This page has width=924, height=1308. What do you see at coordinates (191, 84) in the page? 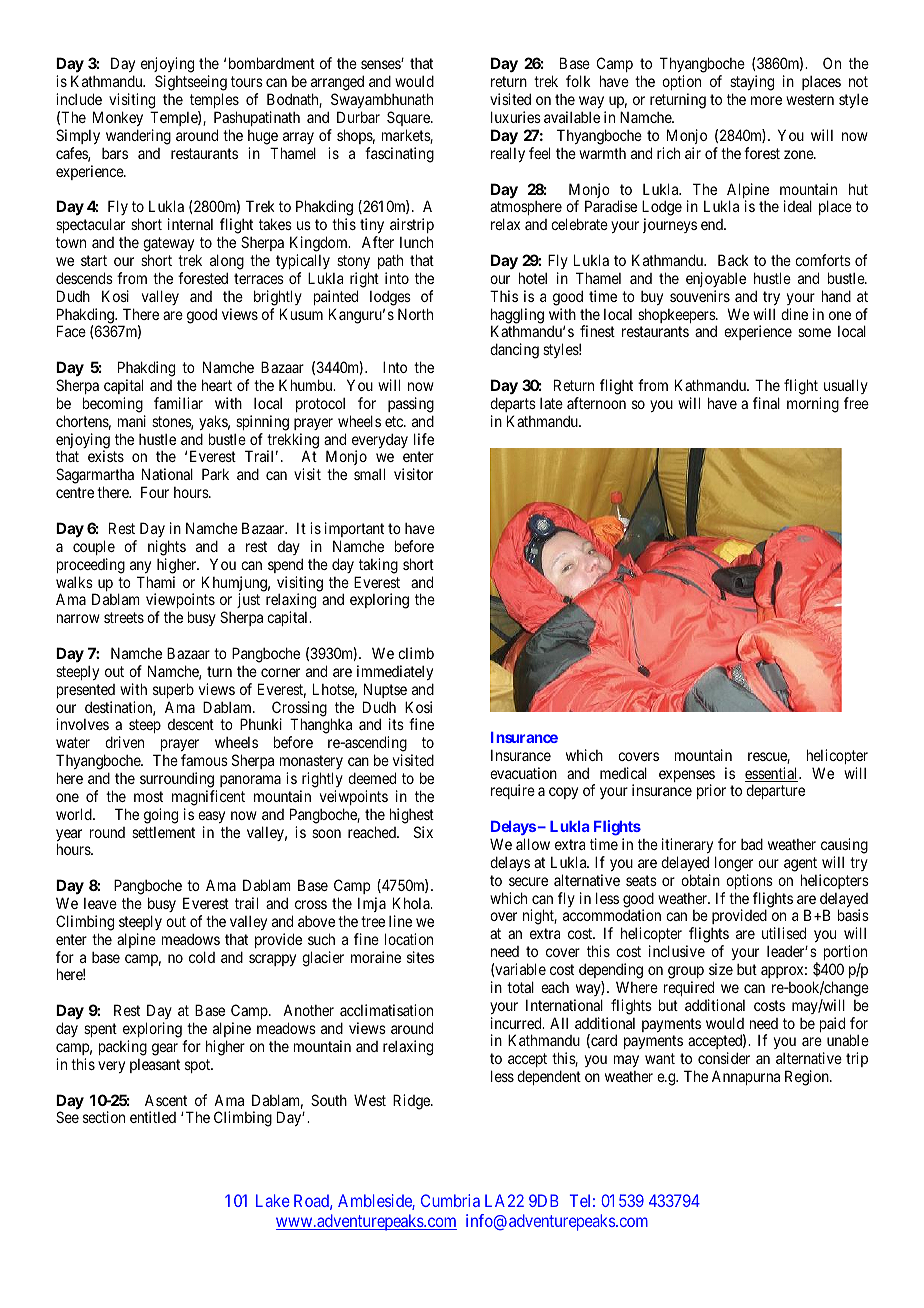
I see `Sightseeing` at bounding box center [191, 84].
